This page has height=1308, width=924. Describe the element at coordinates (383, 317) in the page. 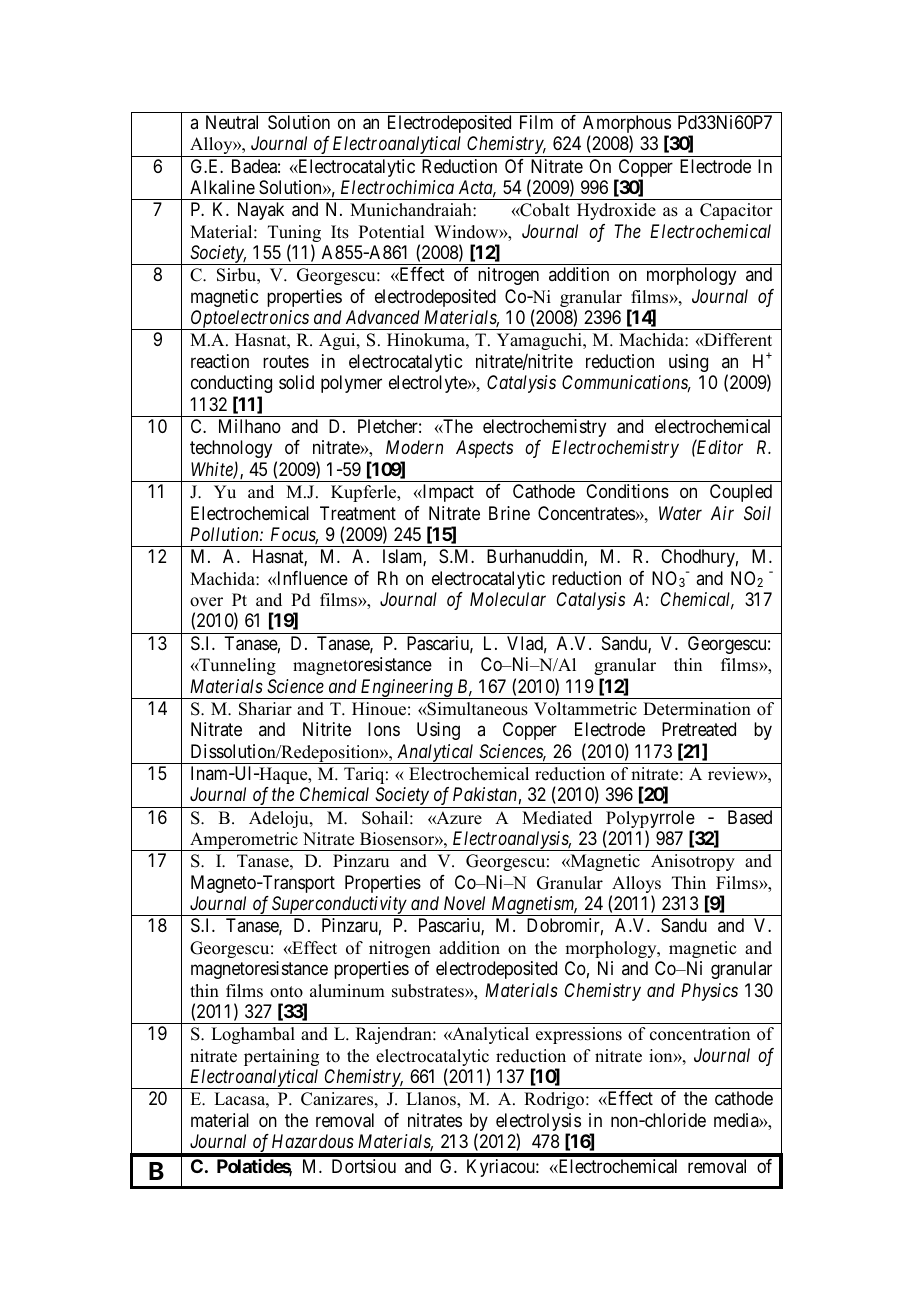

I see `Advanced` at that location.
